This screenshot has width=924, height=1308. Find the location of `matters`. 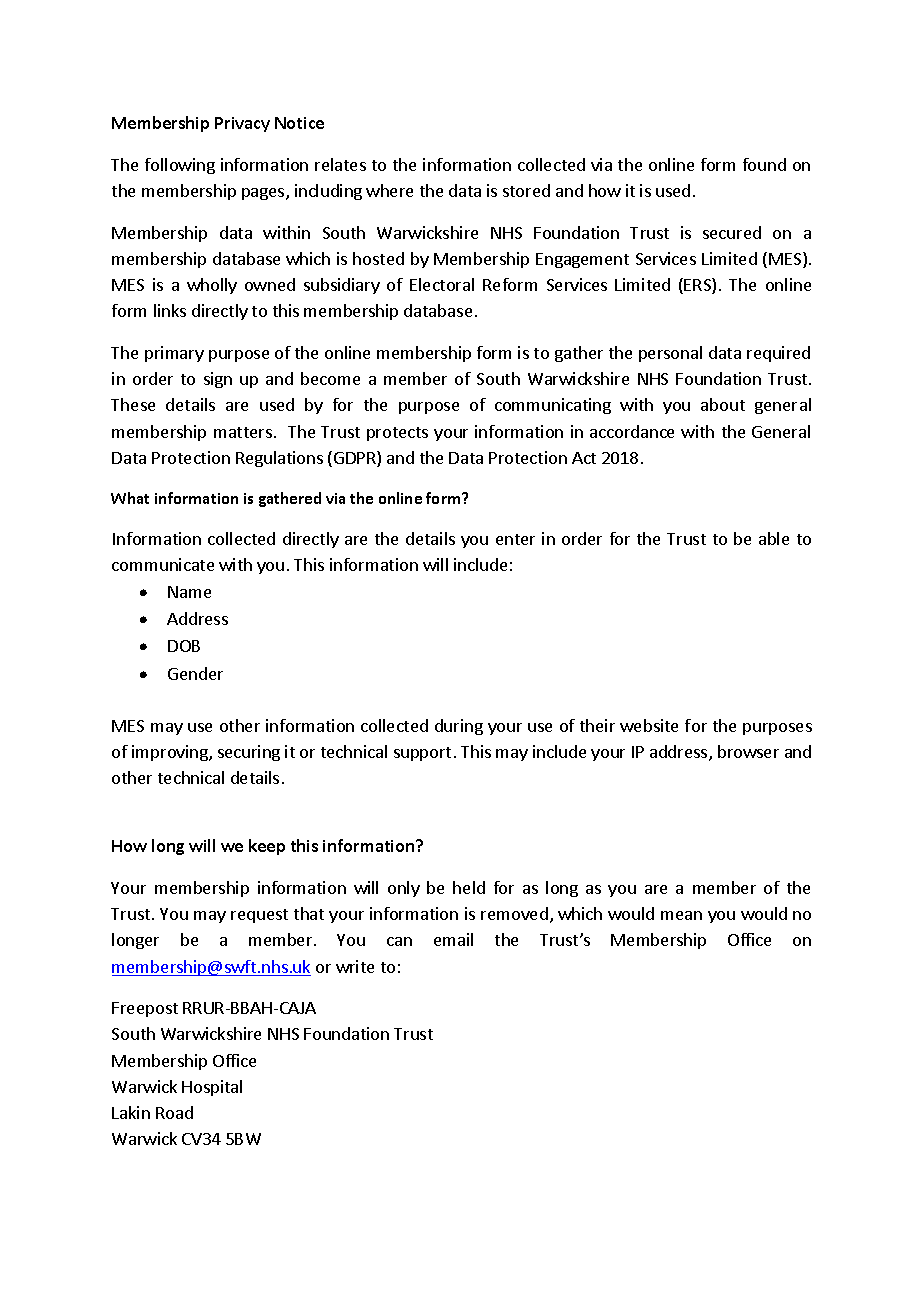

matters is located at coordinates (243, 432).
